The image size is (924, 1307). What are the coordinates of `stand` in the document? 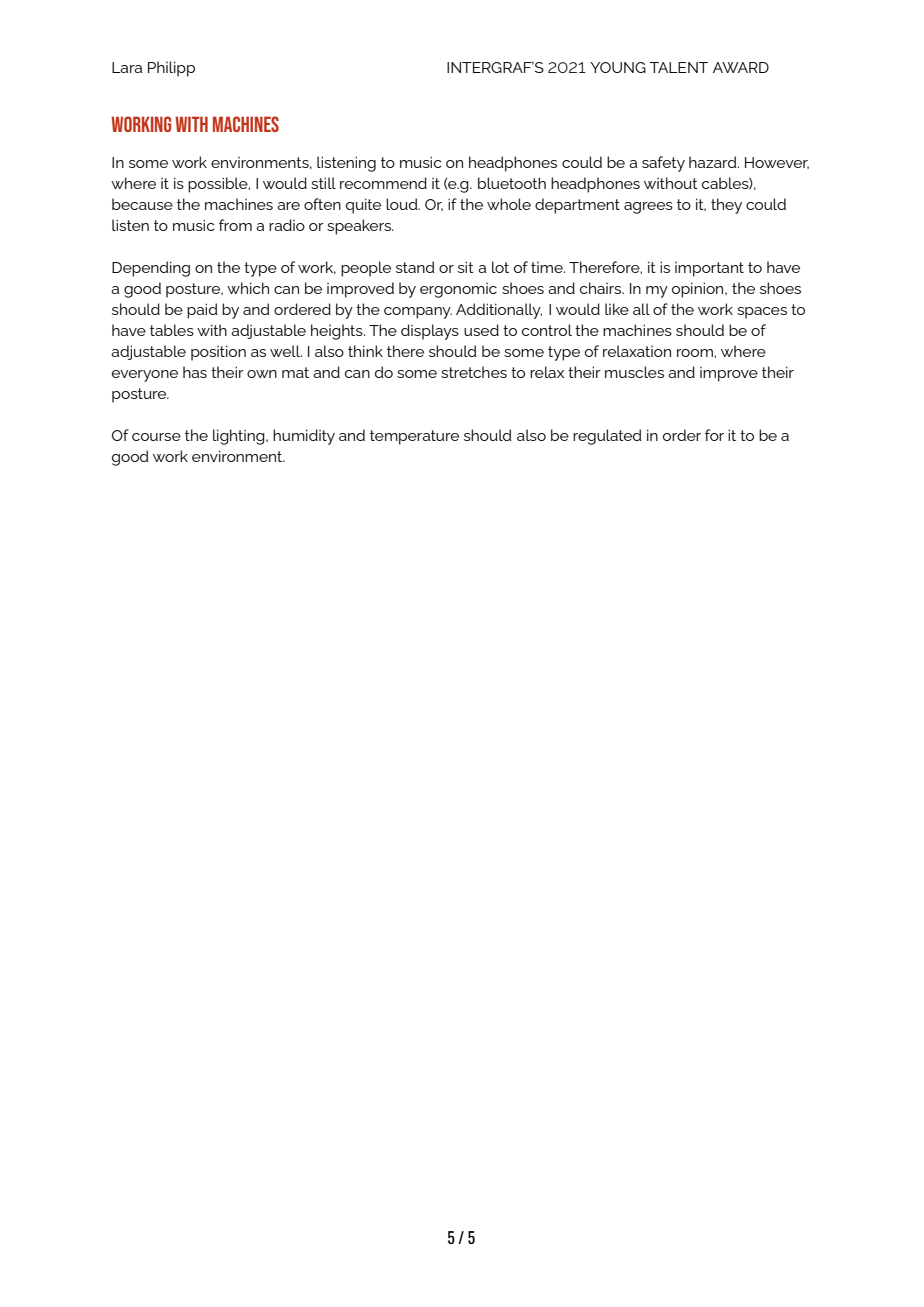 It's located at (415, 267).
